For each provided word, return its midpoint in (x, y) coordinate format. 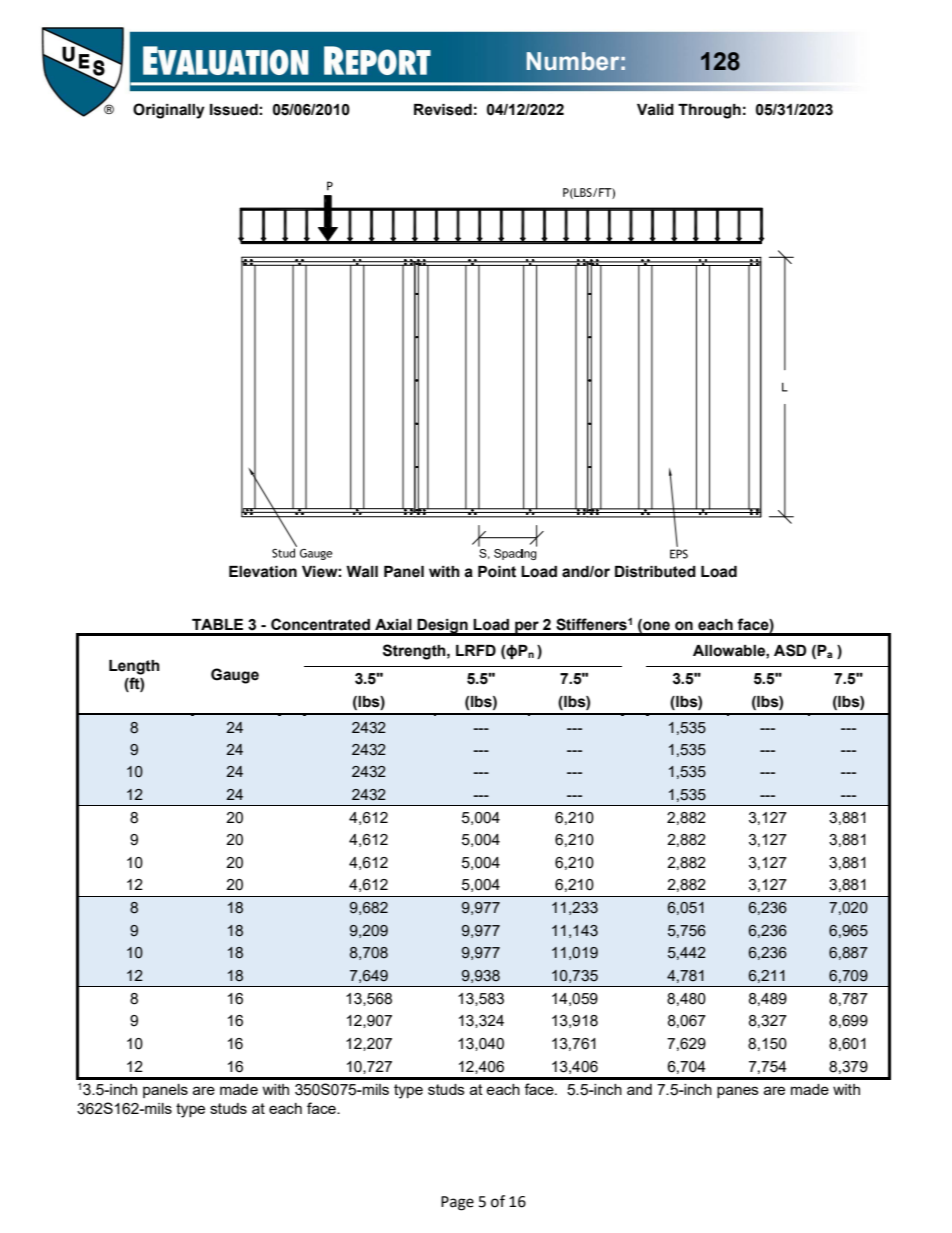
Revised (443, 110)
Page (457, 1203)
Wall (362, 572)
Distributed (655, 572)
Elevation (263, 572)
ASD (790, 650)
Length (134, 667)
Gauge (235, 676)
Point (497, 572)
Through (709, 111)
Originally (169, 111)
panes (738, 1092)
